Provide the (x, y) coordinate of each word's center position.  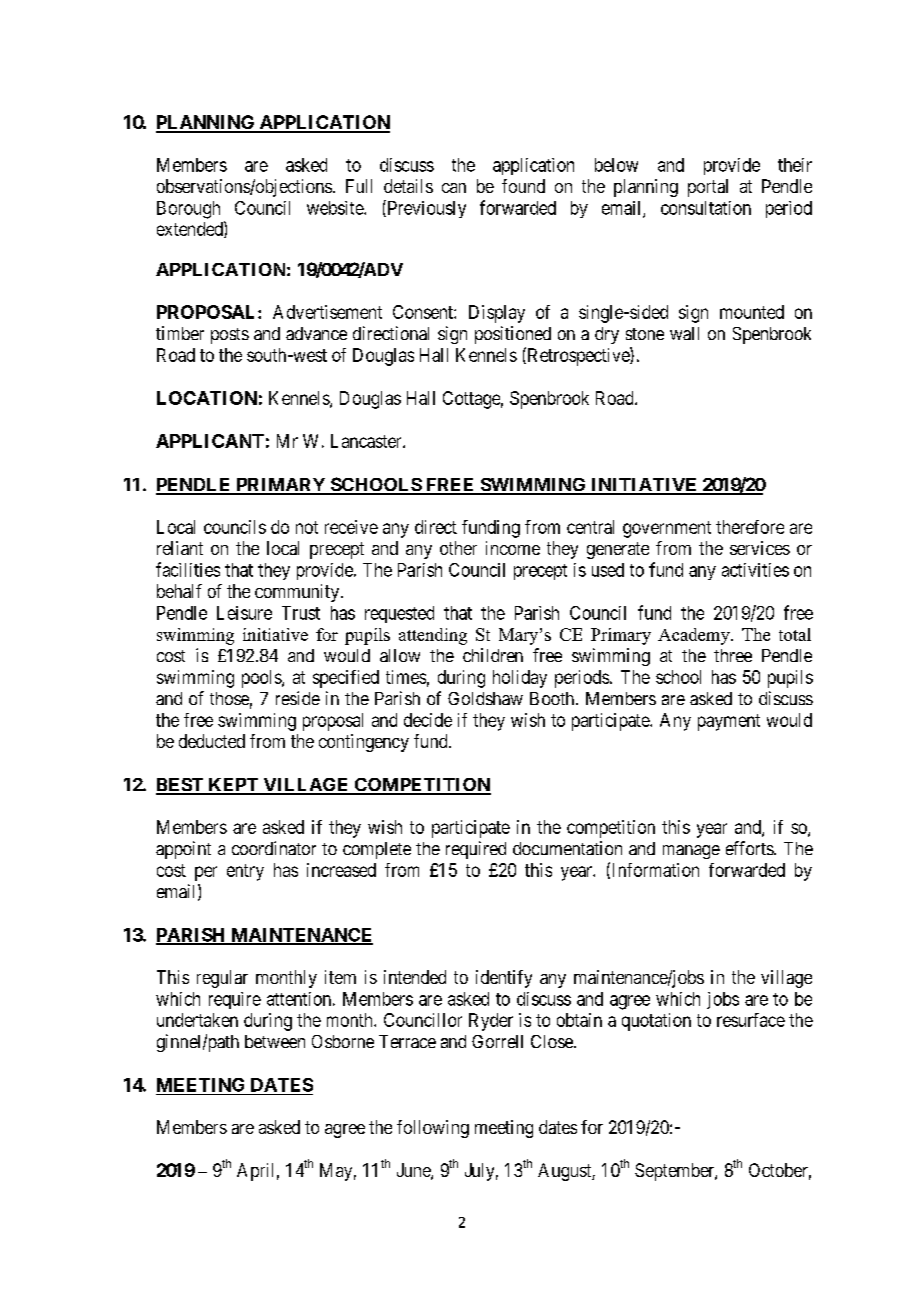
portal (708, 188)
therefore (750, 527)
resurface (751, 1020)
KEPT (233, 786)
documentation (567, 848)
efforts (750, 848)
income (513, 548)
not (307, 527)
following (433, 1129)
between (275, 1041)
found (523, 186)
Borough (188, 210)
